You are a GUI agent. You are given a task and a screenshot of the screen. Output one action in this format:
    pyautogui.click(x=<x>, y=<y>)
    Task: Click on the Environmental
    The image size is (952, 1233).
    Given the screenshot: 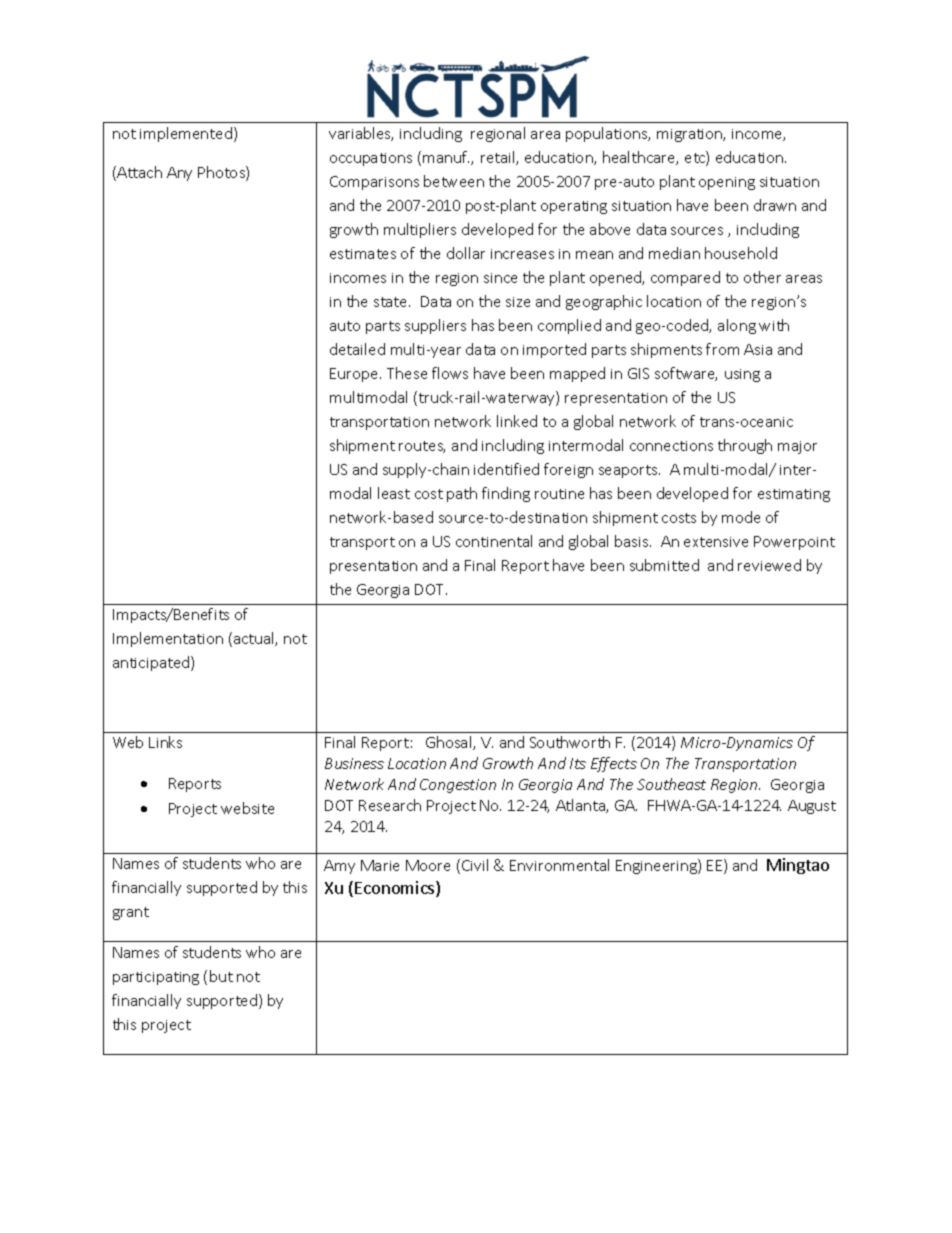 What is the action you would take?
    pyautogui.click(x=559, y=865)
